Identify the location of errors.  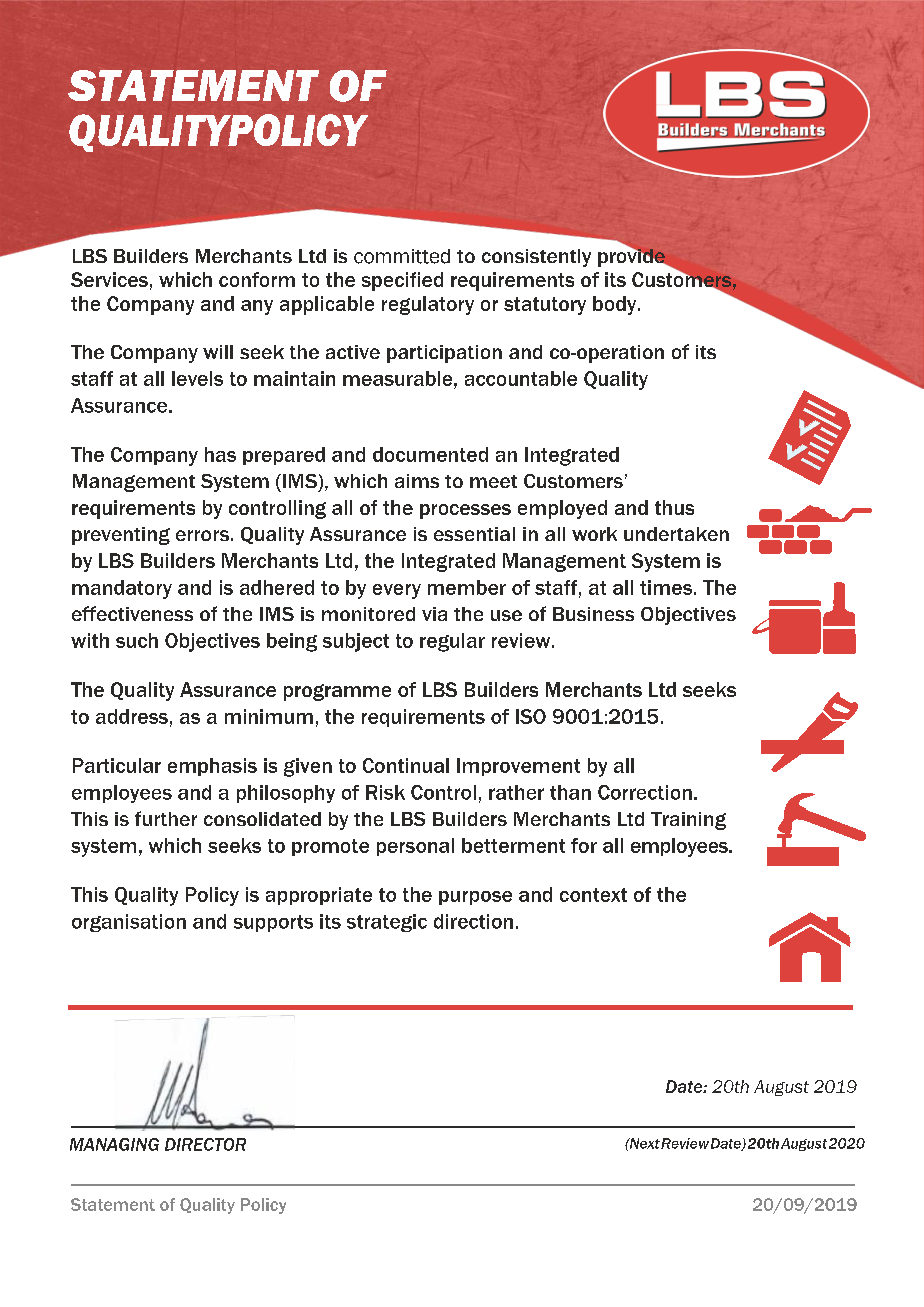
(202, 535).
